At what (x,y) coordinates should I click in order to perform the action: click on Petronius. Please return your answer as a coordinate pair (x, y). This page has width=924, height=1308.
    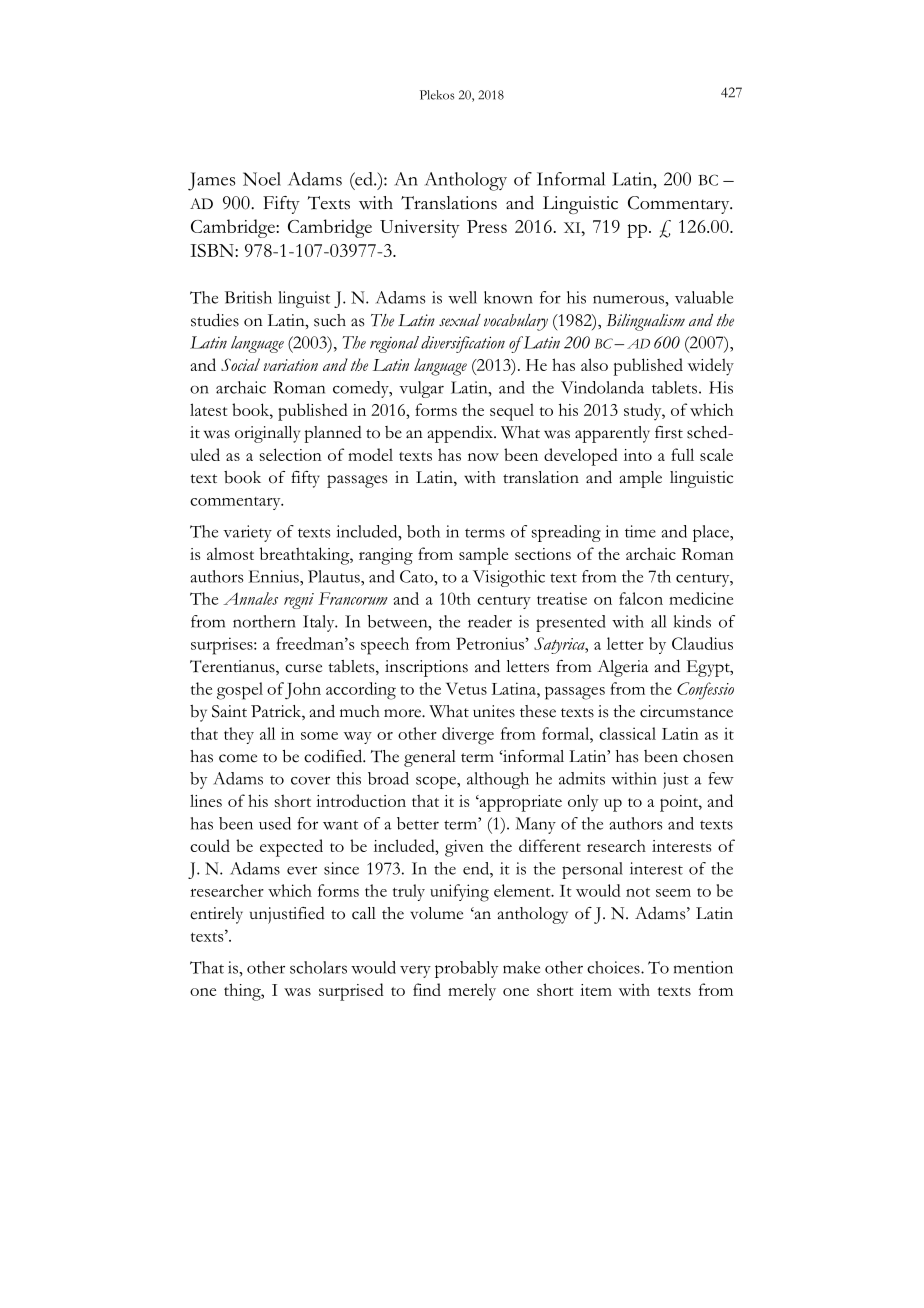
    Looking at the image, I should click on (490, 643).
